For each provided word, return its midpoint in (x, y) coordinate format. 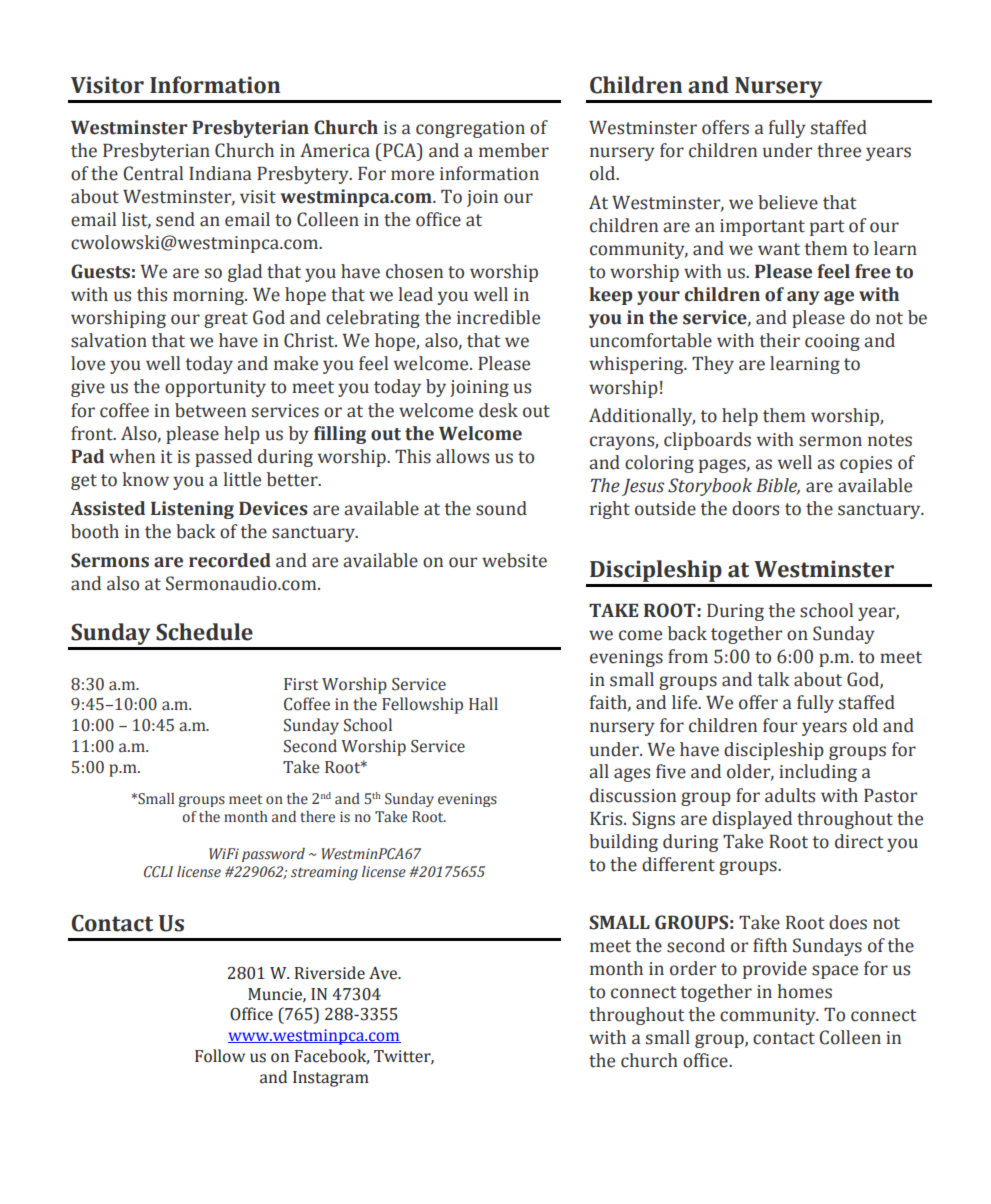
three (839, 150)
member (514, 150)
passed (223, 458)
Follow (220, 1056)
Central (153, 173)
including (818, 773)
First (301, 684)
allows (462, 456)
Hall (483, 704)
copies (866, 464)
